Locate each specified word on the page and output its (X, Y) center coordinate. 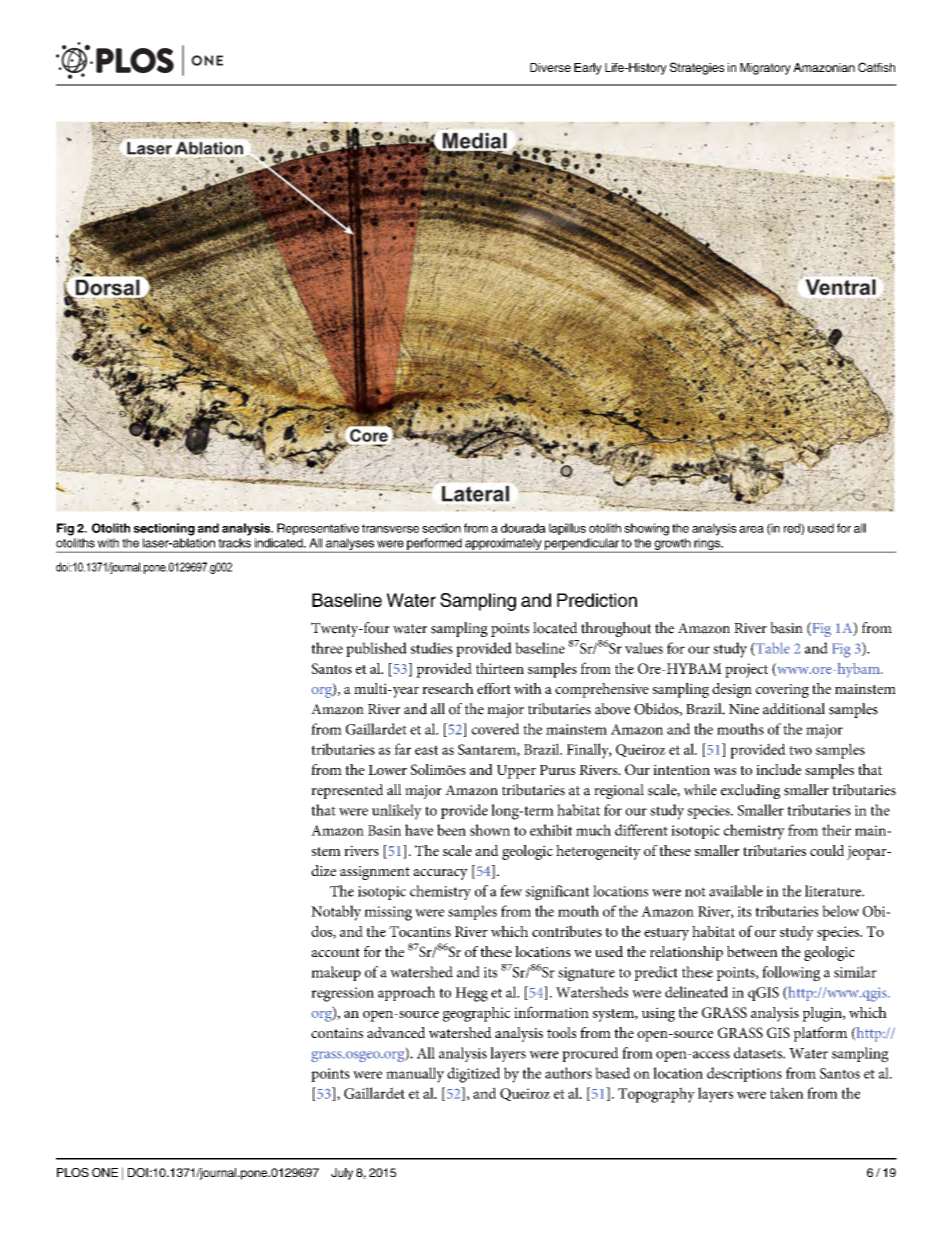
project (746, 670)
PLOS (73, 1172)
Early (588, 69)
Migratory (765, 69)
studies (432, 648)
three (327, 648)
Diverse (550, 67)
